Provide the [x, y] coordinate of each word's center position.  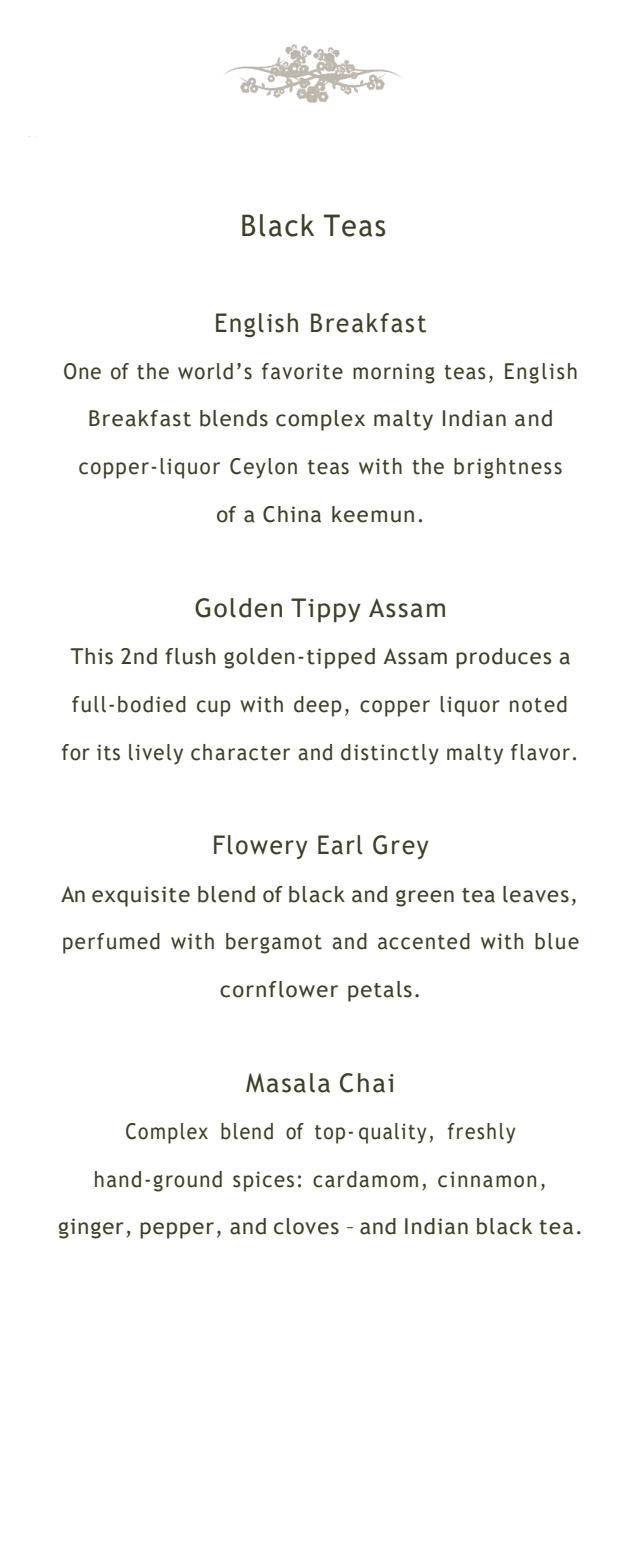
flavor [540, 752]
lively [156, 754]
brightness [508, 468]
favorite [302, 371]
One [82, 371]
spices [263, 1181]
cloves [306, 1226]
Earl [340, 845]
